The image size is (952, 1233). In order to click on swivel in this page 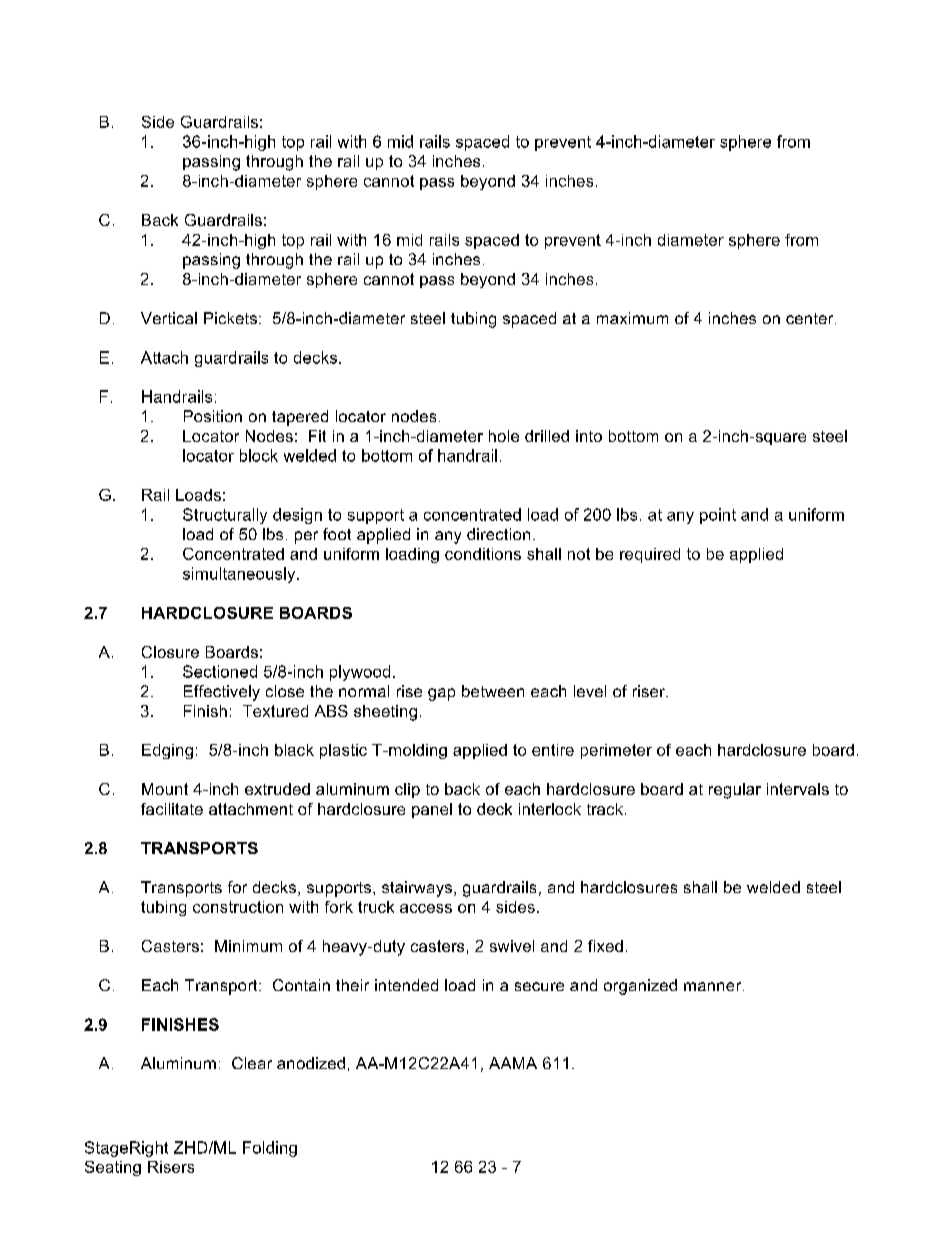, I will do `click(512, 946)`.
